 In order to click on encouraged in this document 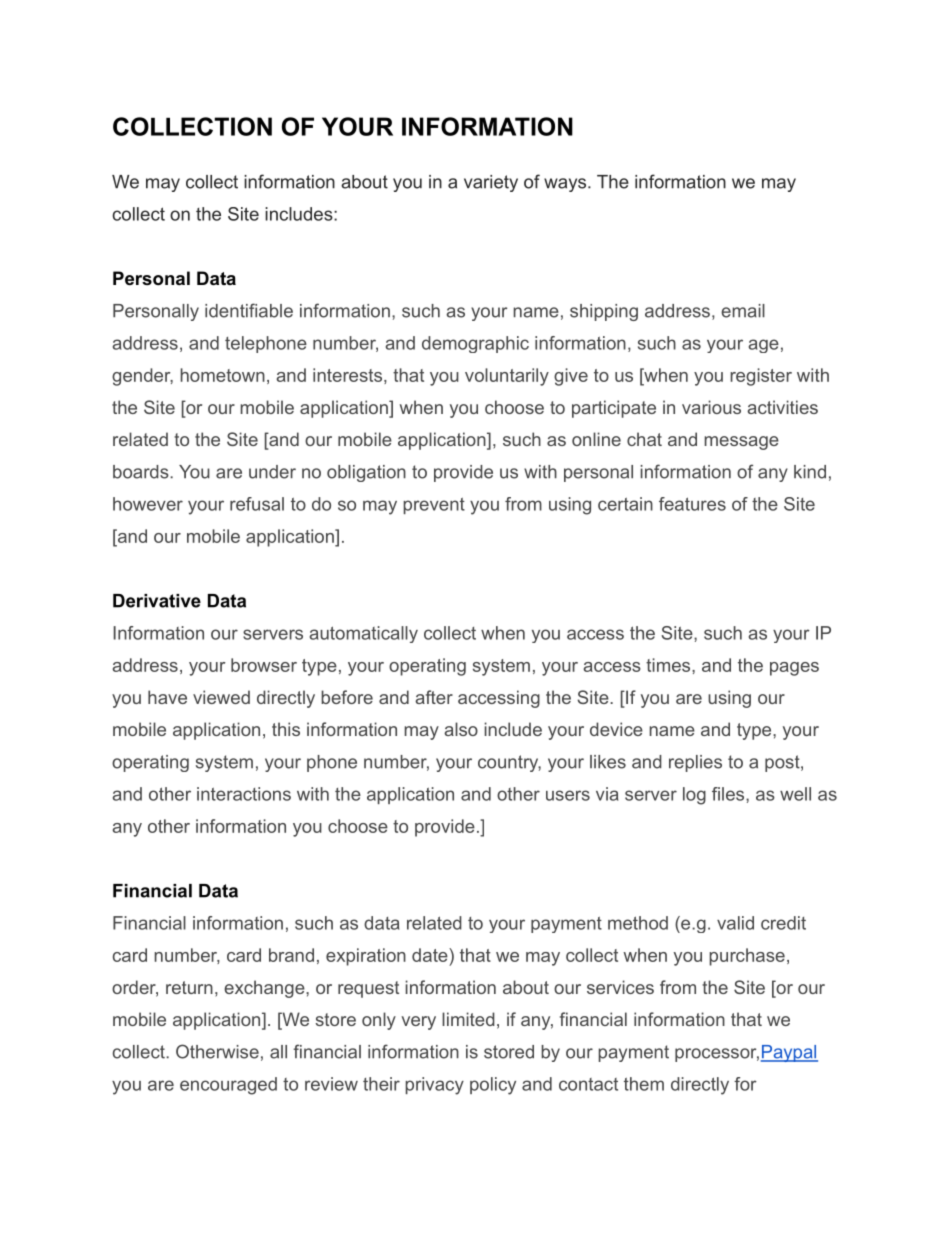, I will do `click(228, 1086)`.
